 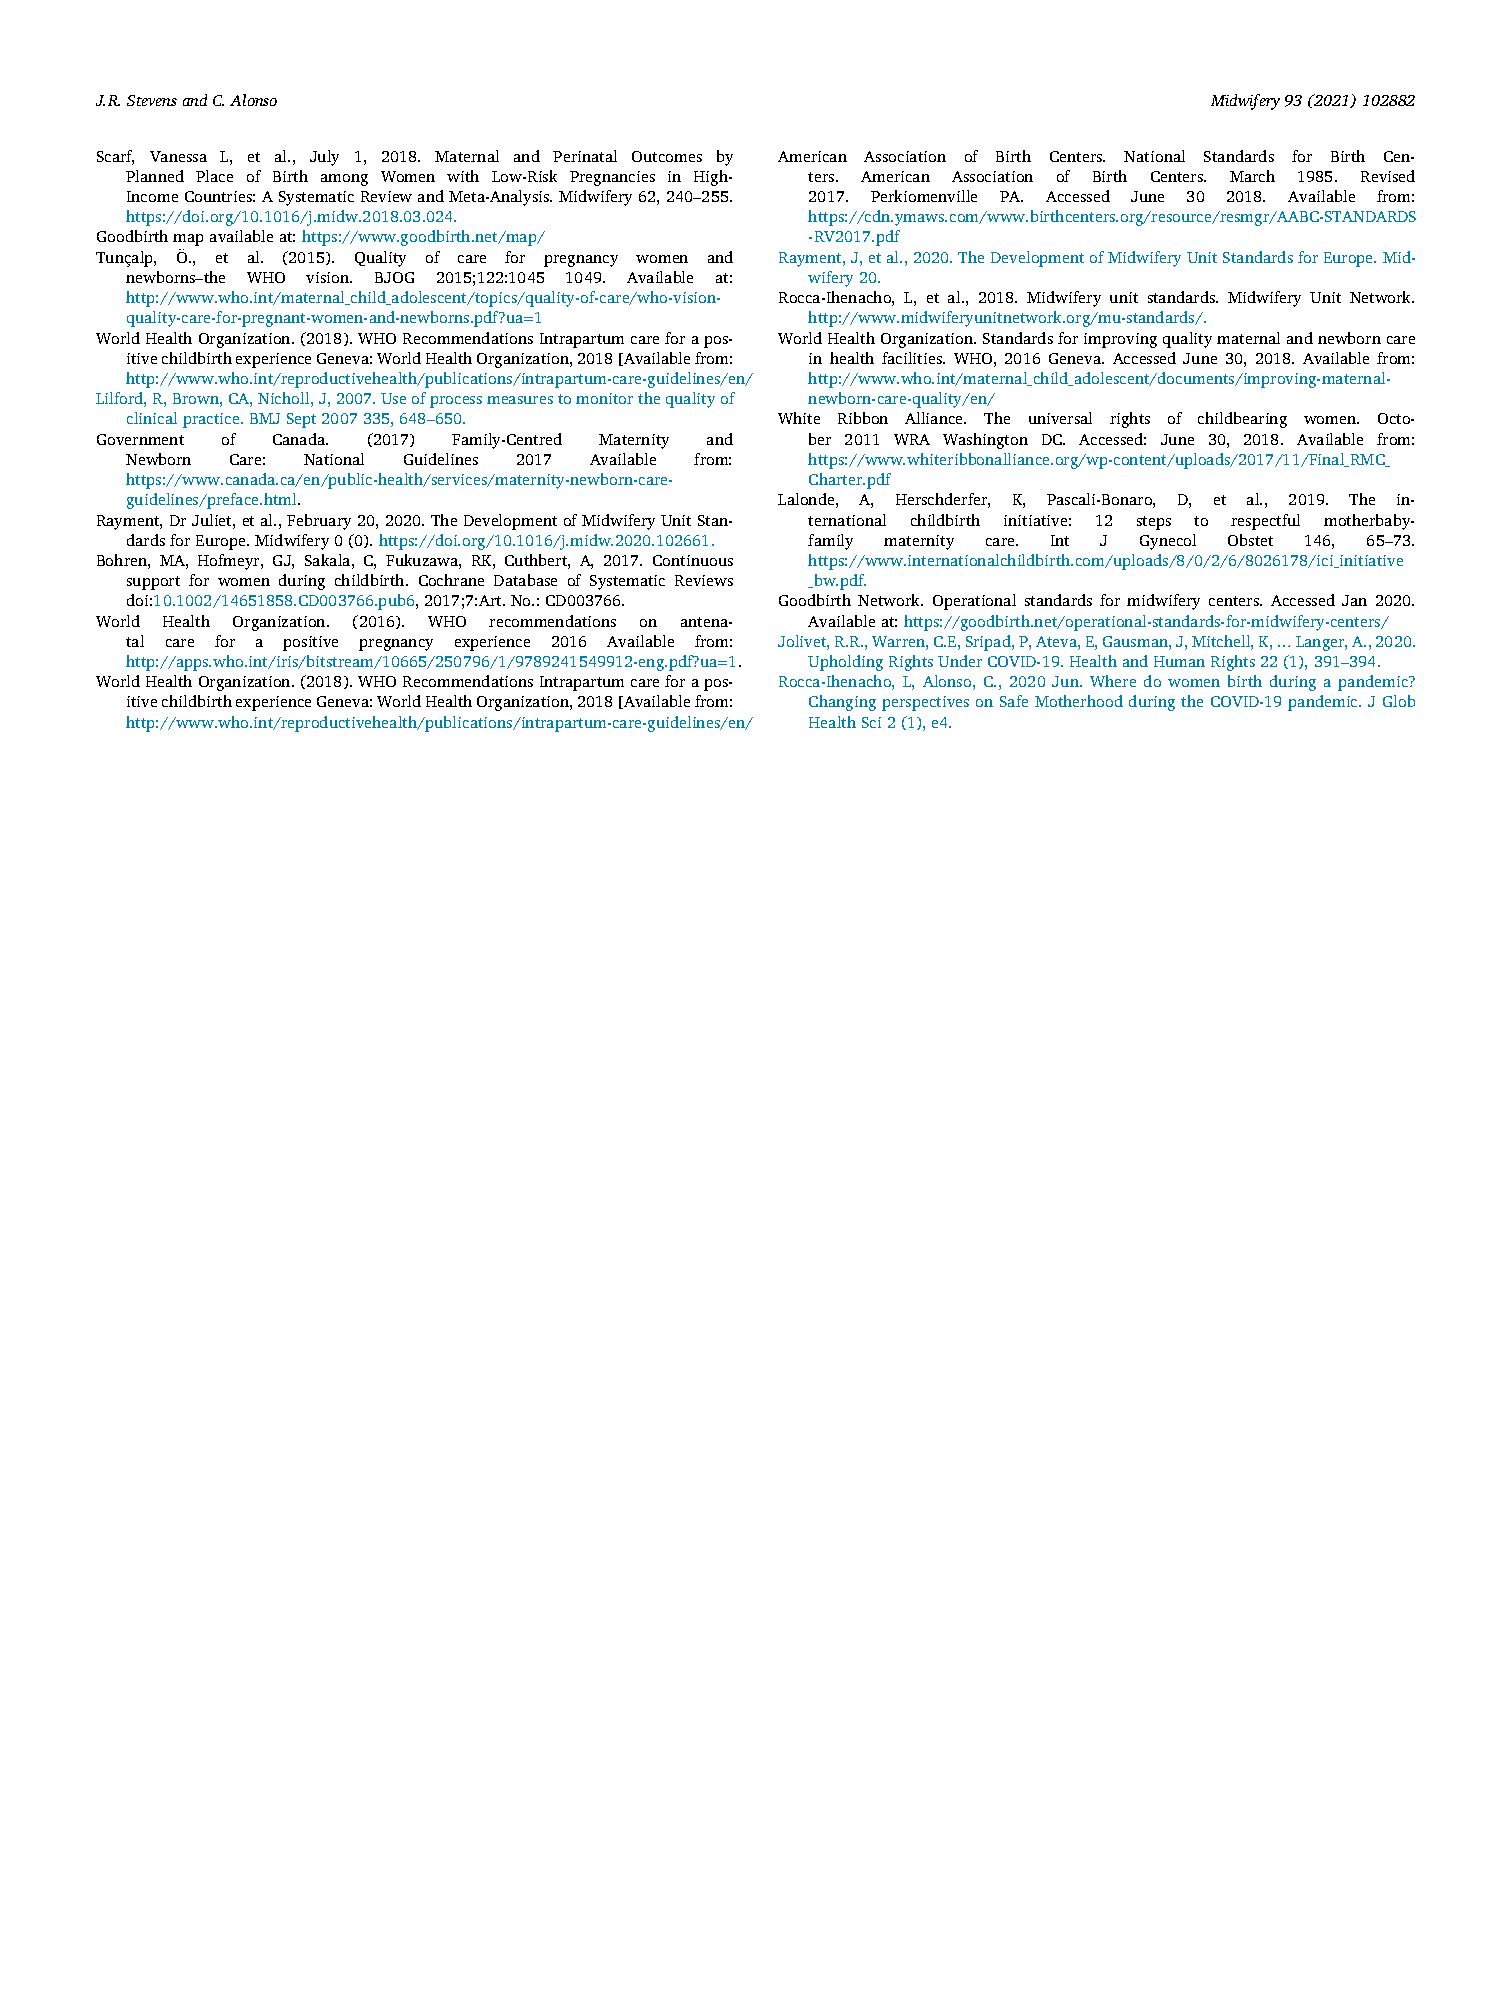 I want to click on Use, so click(x=393, y=398).
